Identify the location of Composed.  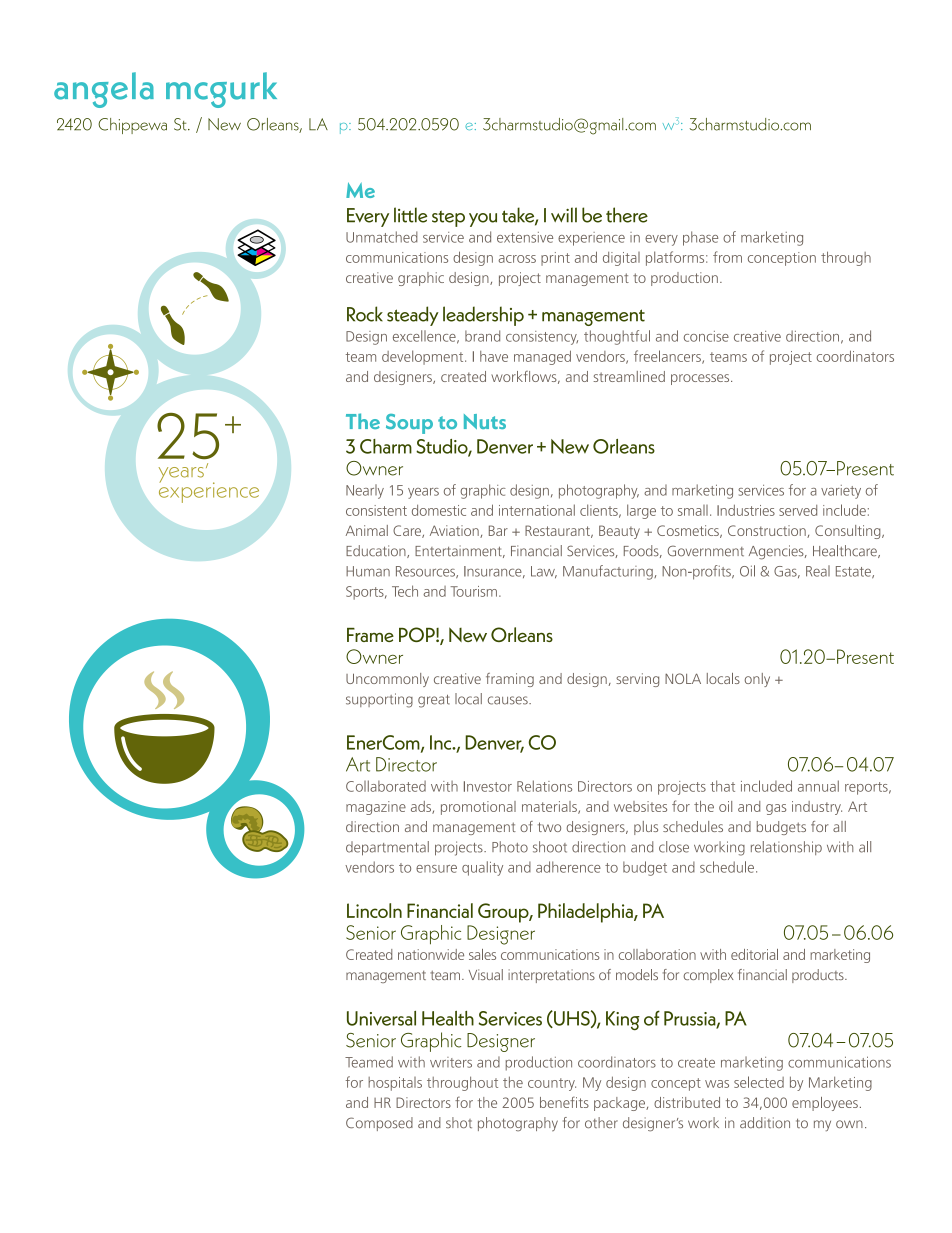
(379, 1124).
